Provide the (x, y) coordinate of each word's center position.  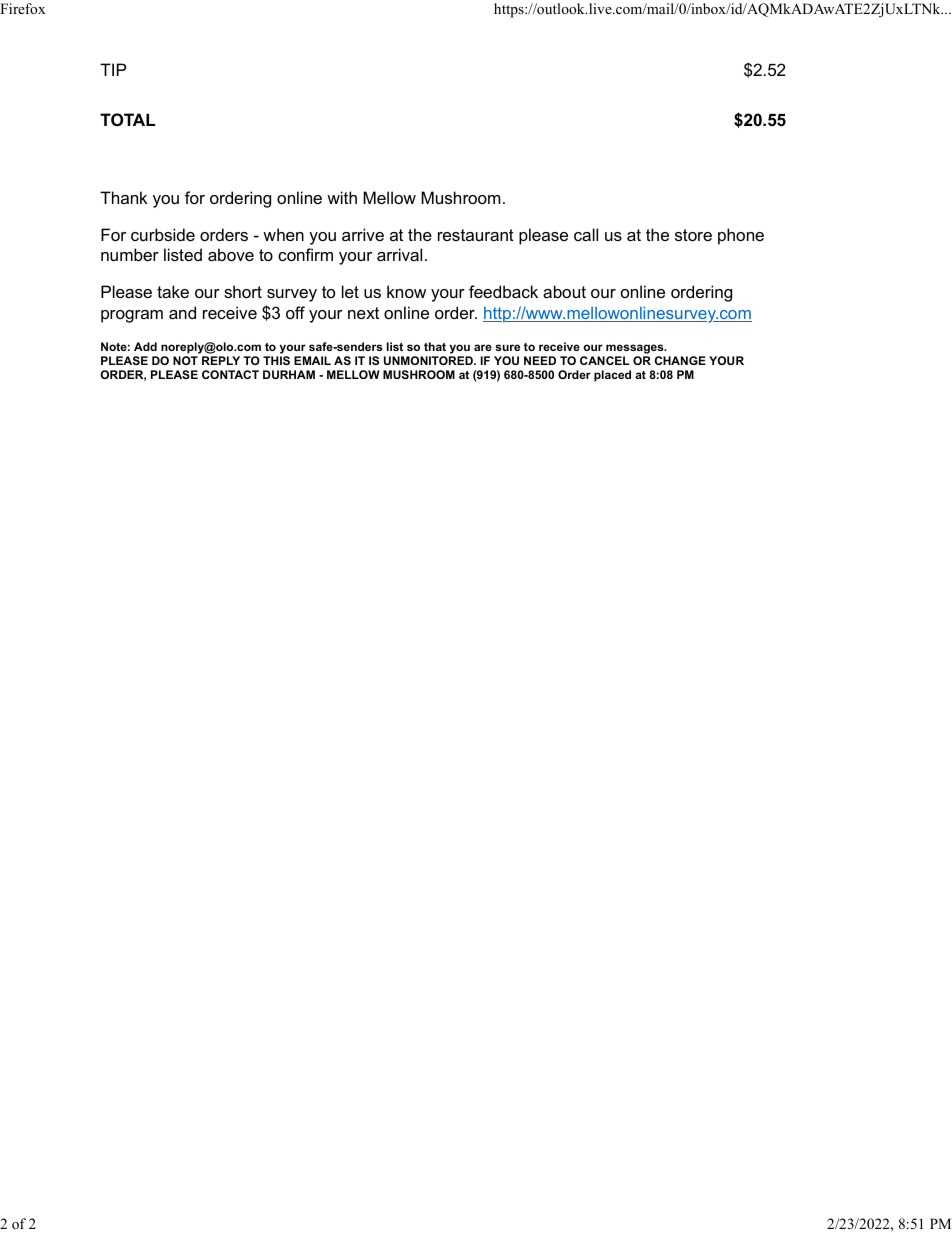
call (586, 234)
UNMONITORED (429, 360)
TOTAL (128, 119)
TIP (113, 69)
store (693, 235)
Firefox (23, 8)
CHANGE (680, 360)
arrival (399, 254)
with (342, 197)
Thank (124, 197)
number (130, 254)
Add (145, 346)
